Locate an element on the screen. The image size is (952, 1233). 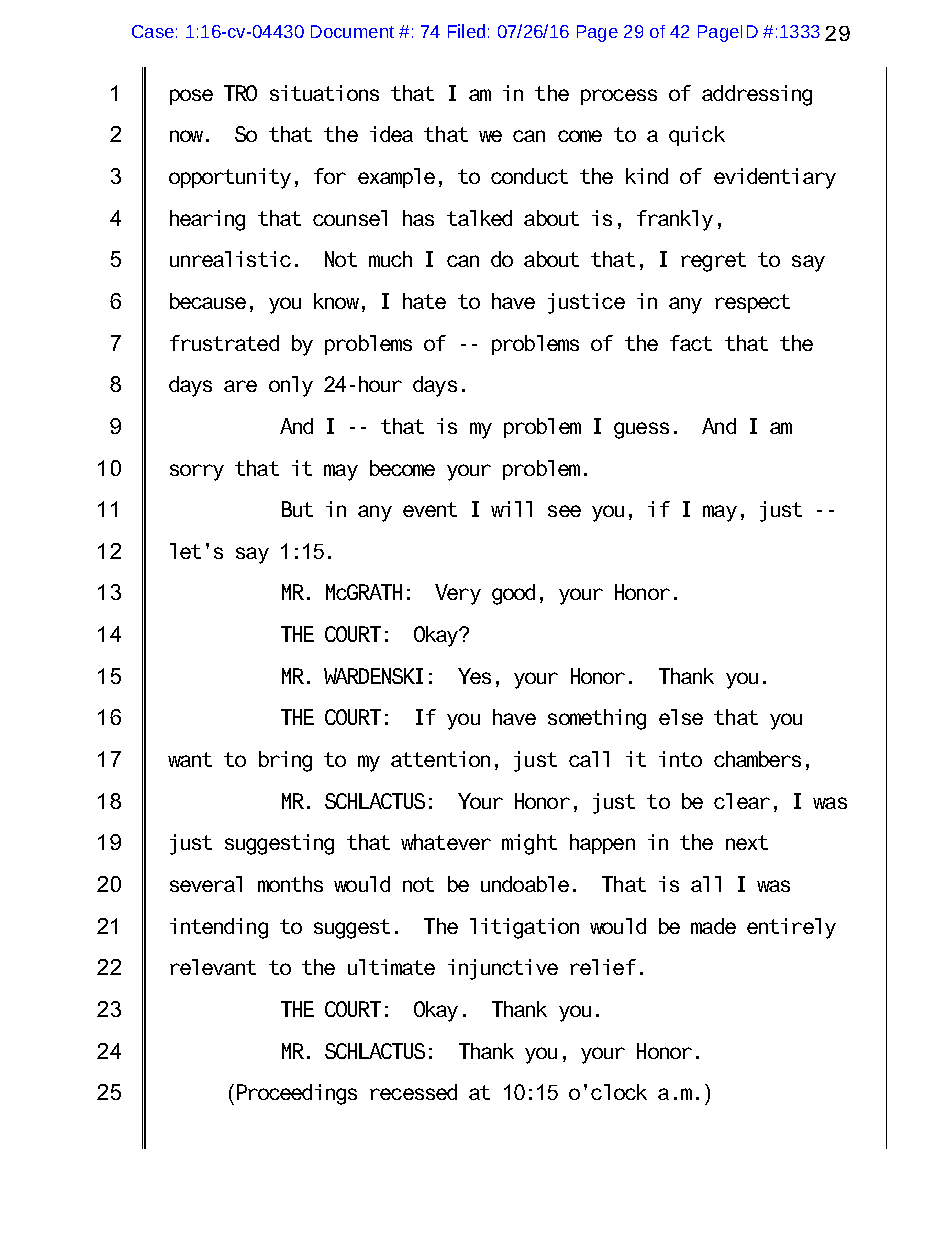
want is located at coordinates (190, 759).
